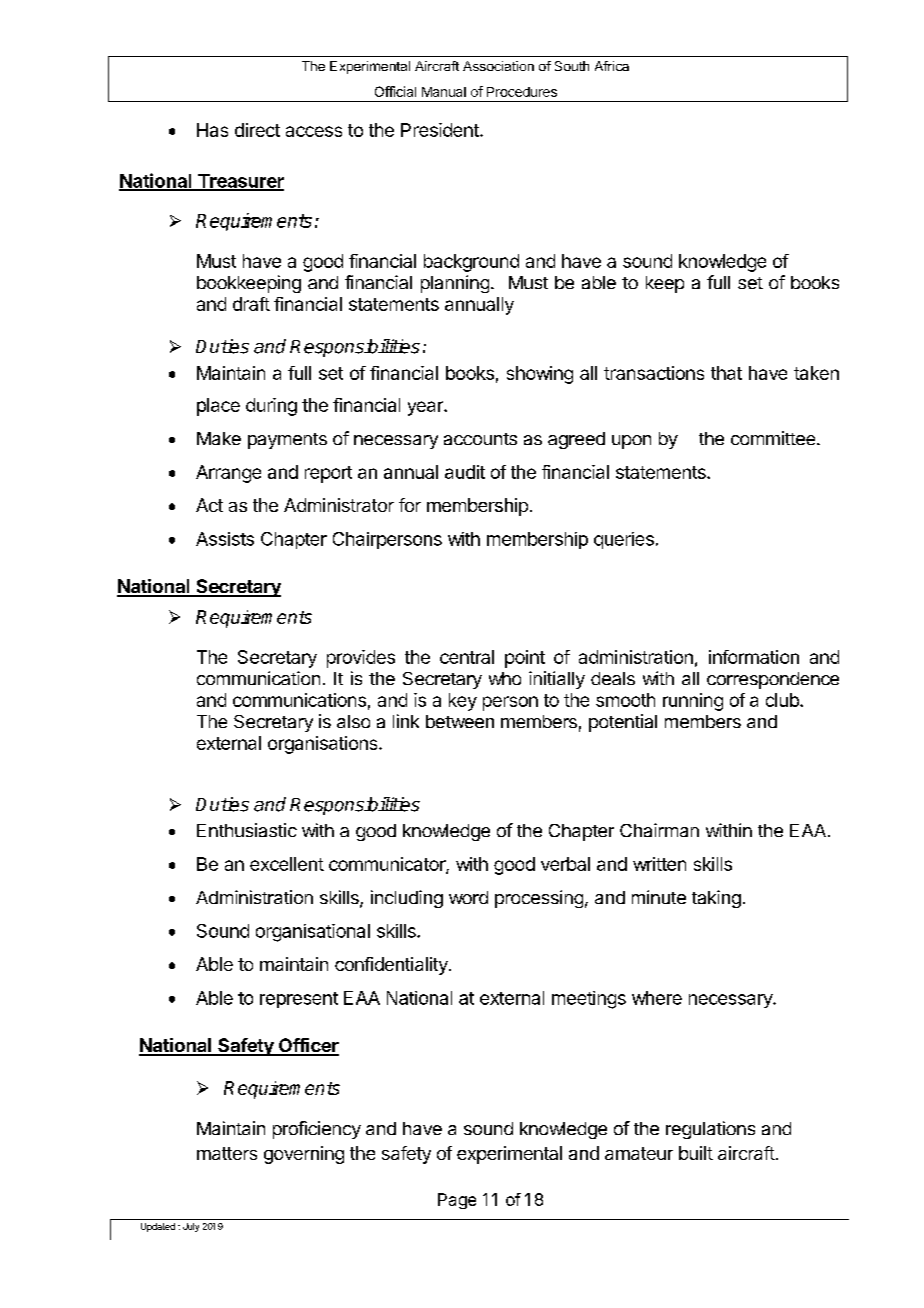 Image resolution: width=924 pixels, height=1308 pixels. What do you see at coordinates (522, 92) in the document?
I see `Procedures` at bounding box center [522, 92].
